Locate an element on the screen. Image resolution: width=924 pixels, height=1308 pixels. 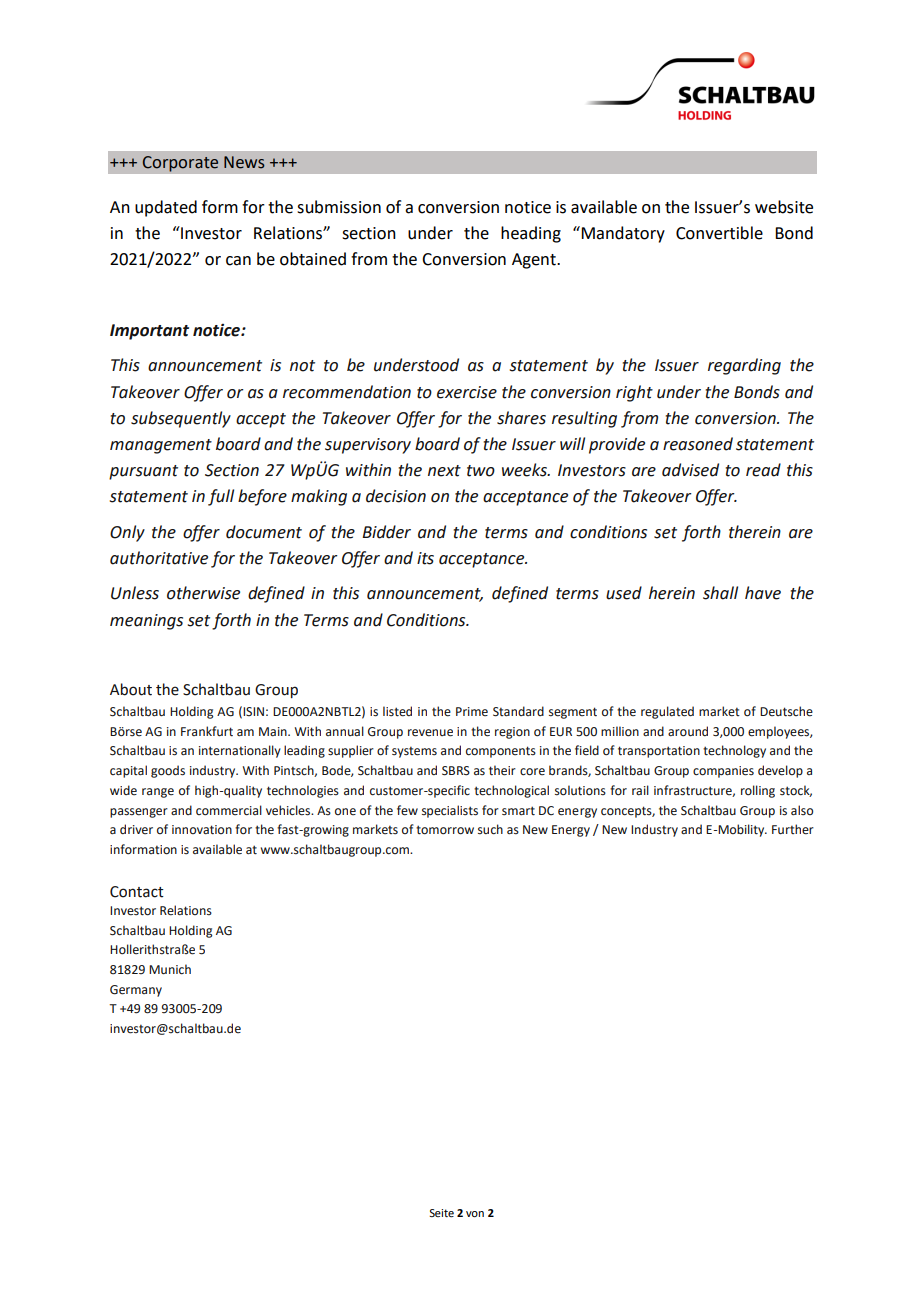
next is located at coordinates (444, 471).
